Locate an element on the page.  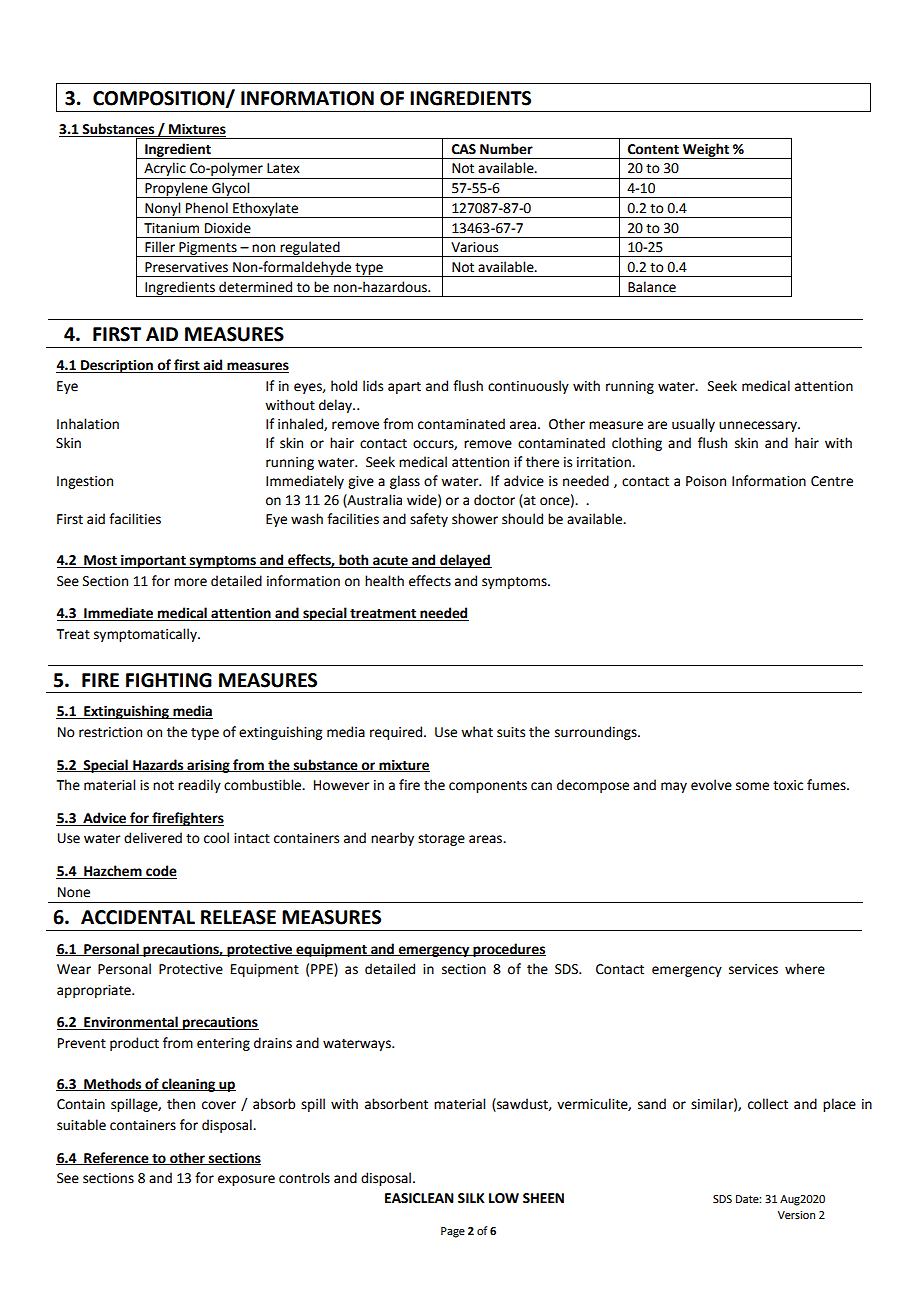
CAS is located at coordinates (464, 149).
